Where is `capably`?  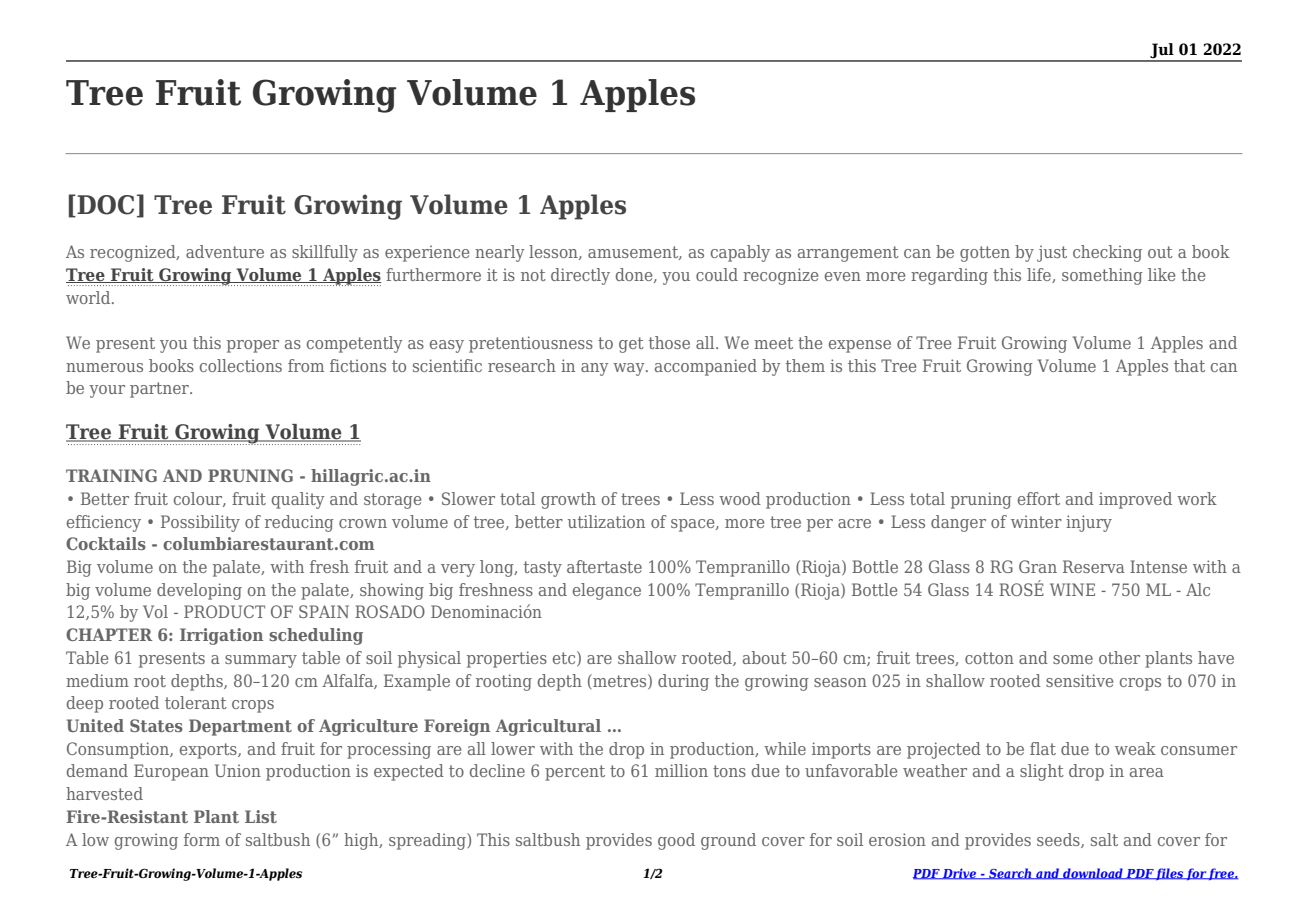 capably is located at coordinates (740, 253).
